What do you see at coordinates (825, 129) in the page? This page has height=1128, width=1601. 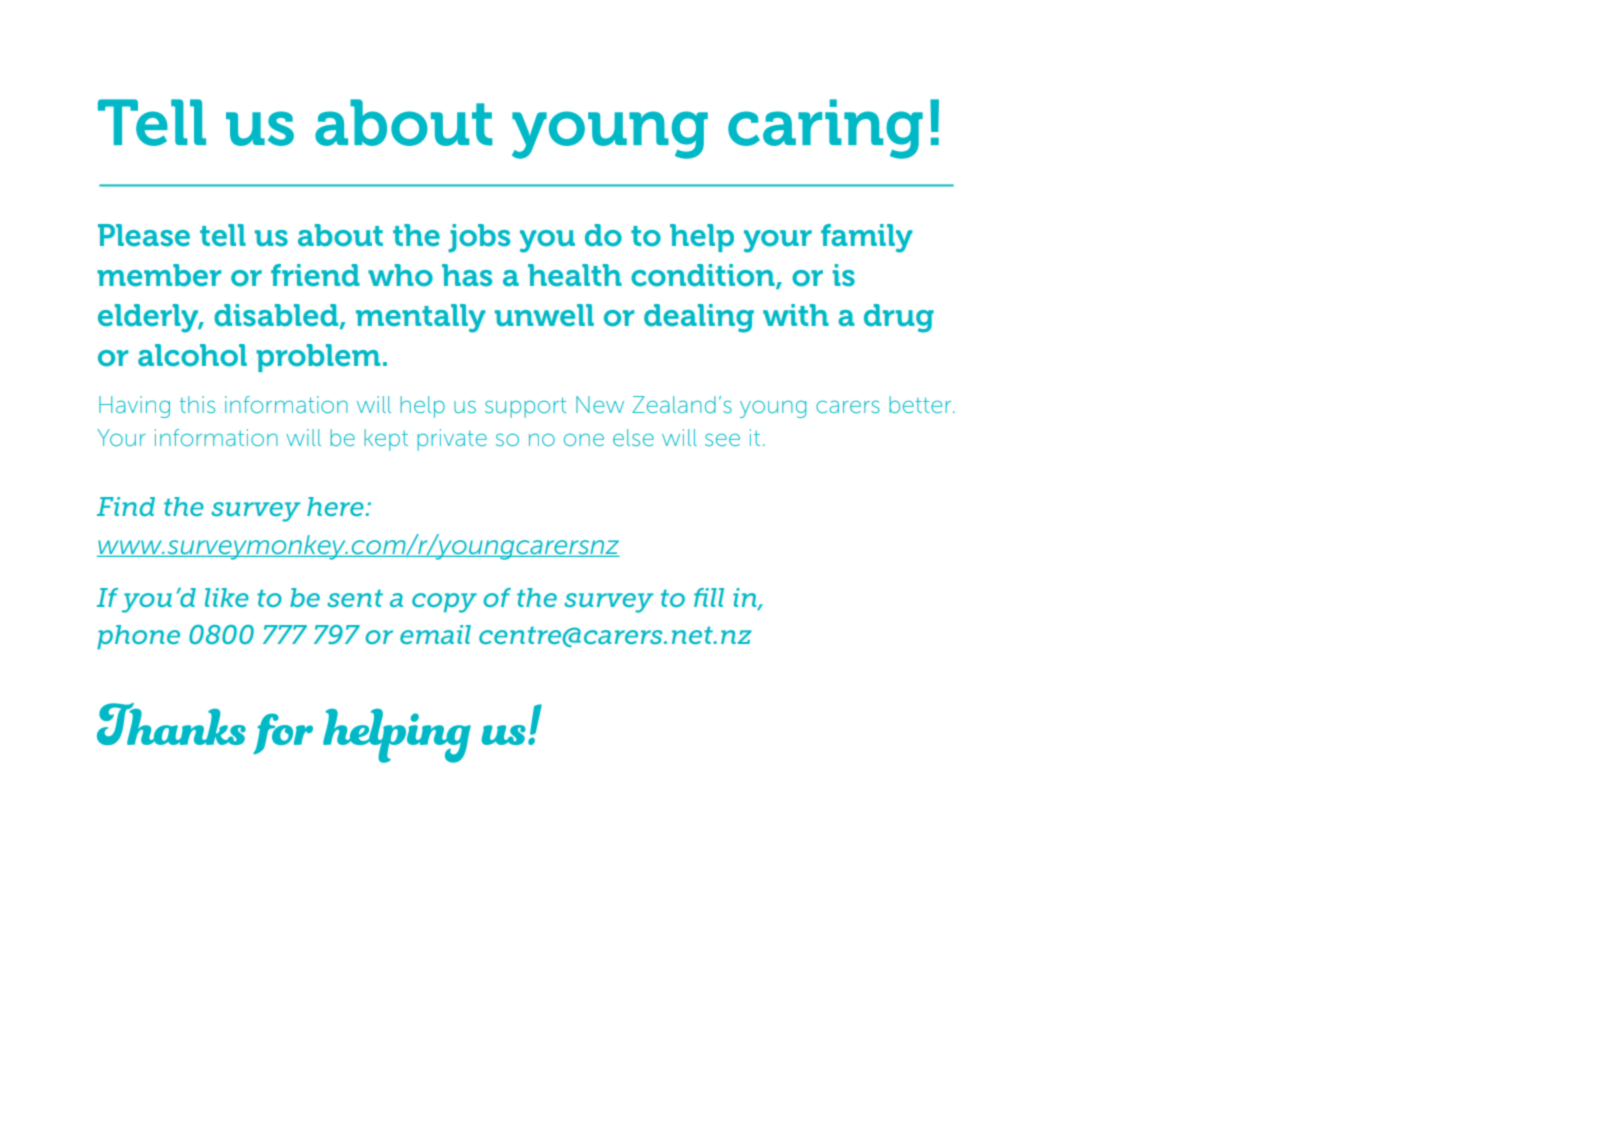 I see `caring` at bounding box center [825, 129].
